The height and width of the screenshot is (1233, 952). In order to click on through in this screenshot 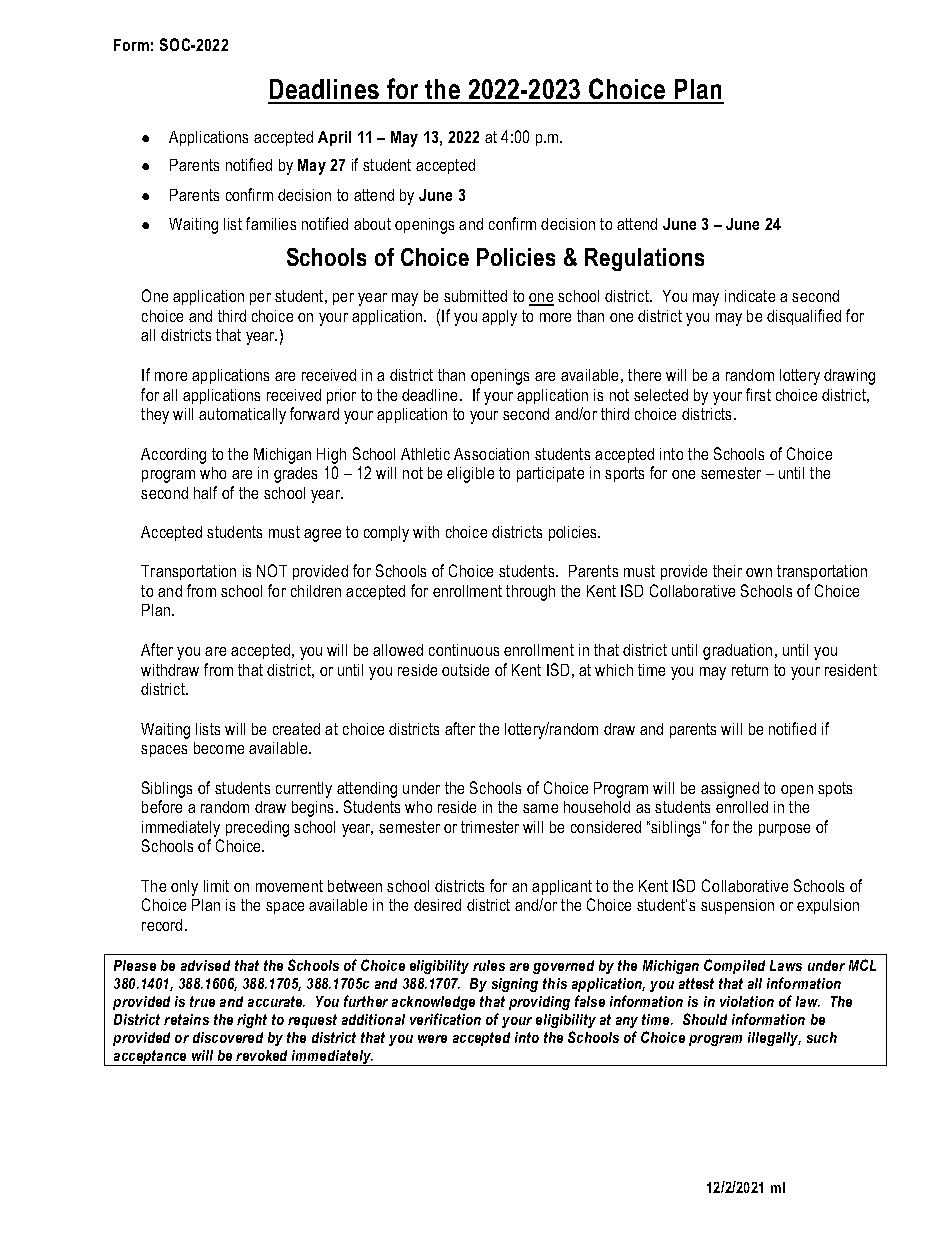, I will do `click(530, 593)`.
